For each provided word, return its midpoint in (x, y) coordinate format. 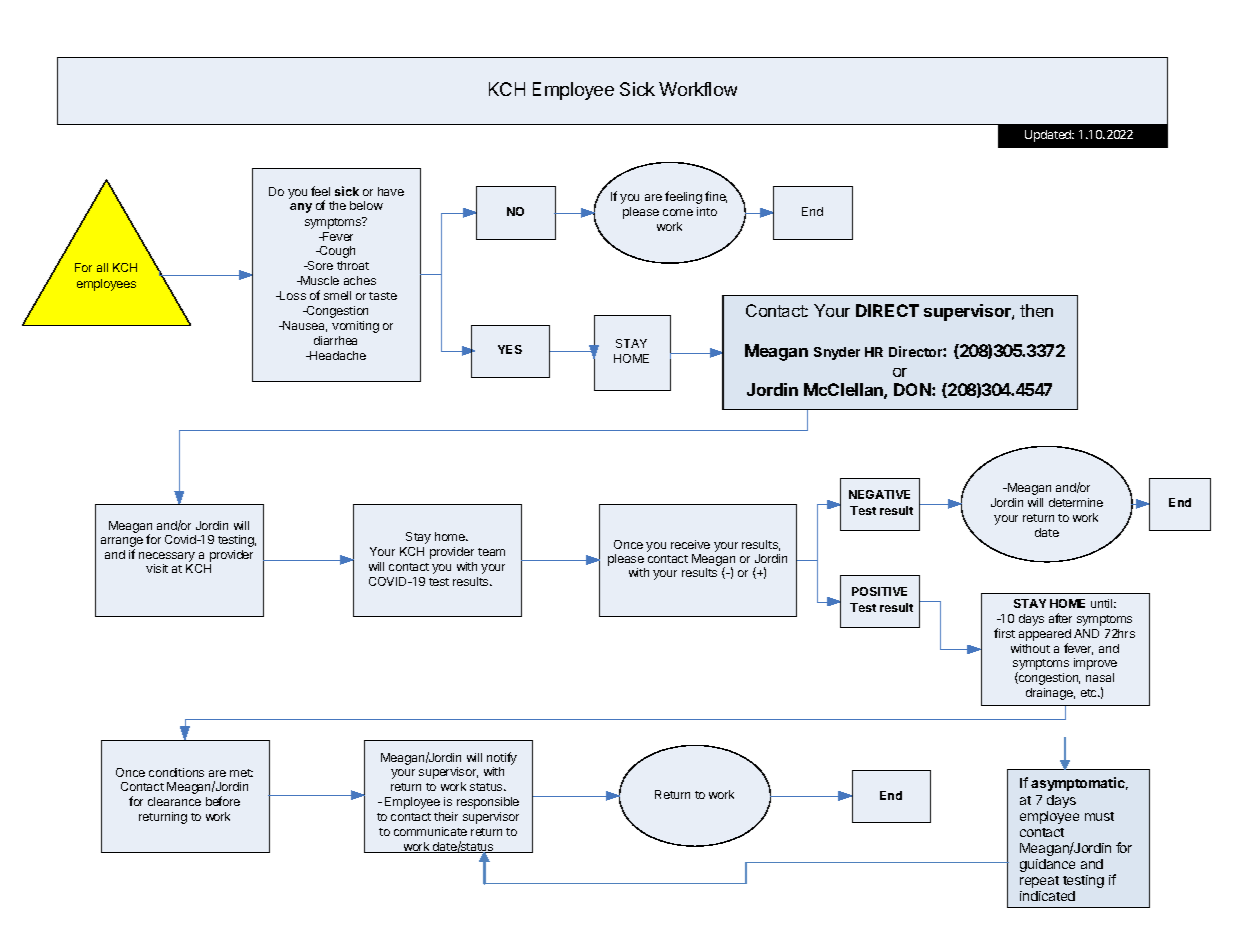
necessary (167, 557)
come (678, 212)
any (301, 208)
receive (690, 544)
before (223, 801)
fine (716, 197)
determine (1076, 502)
